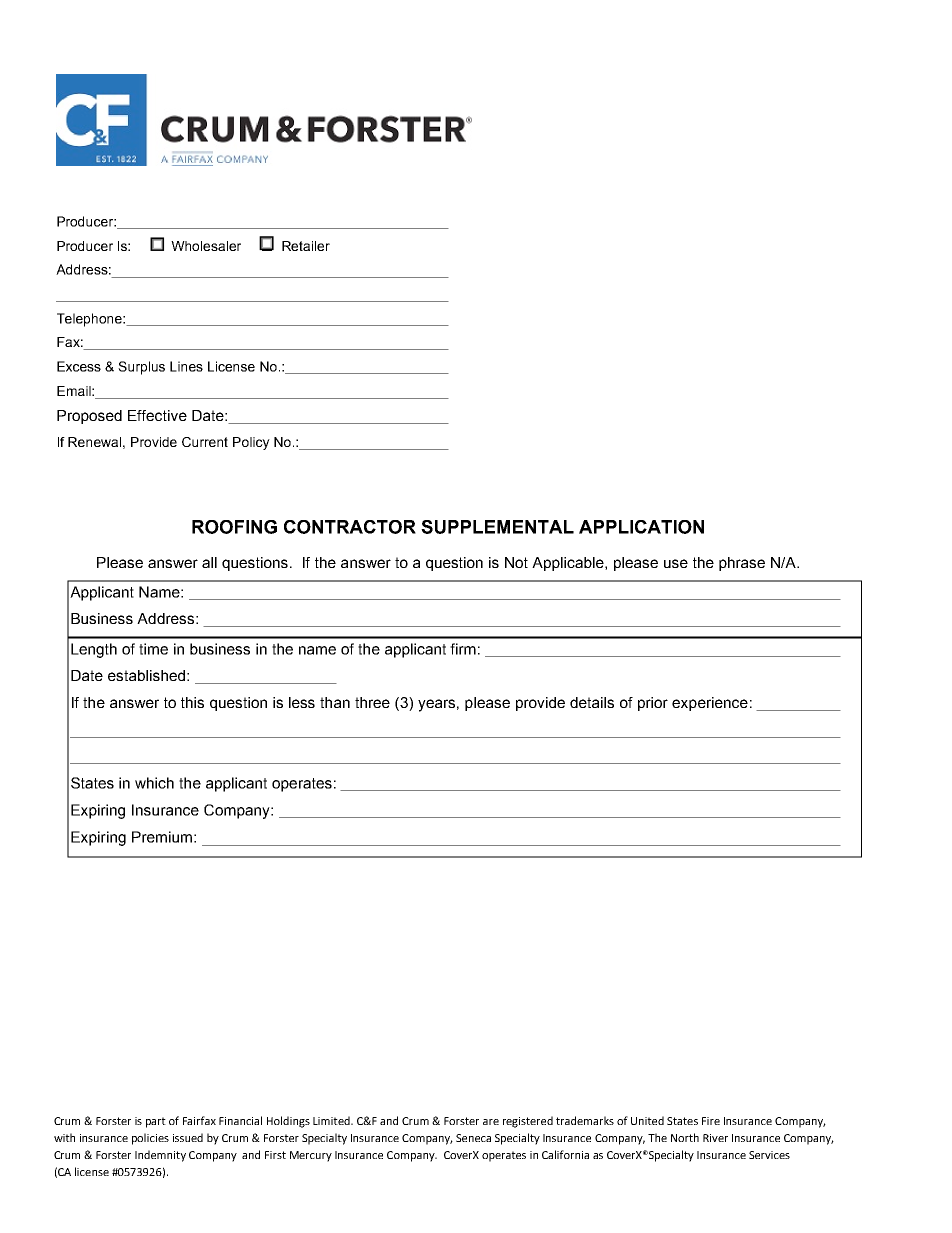 This image has width=952, height=1233. I want to click on all, so click(209, 562).
